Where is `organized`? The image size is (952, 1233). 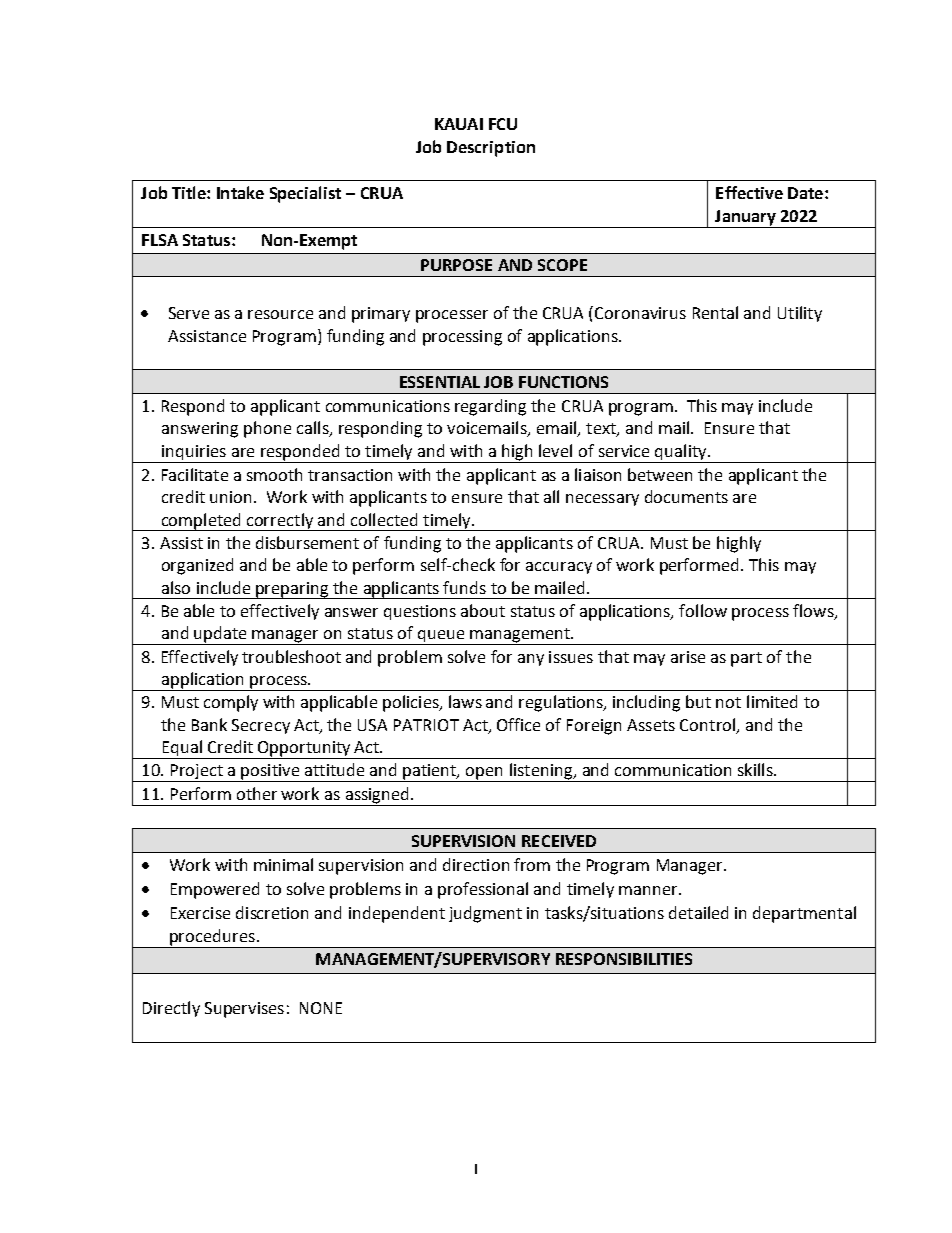 organized is located at coordinates (197, 566).
